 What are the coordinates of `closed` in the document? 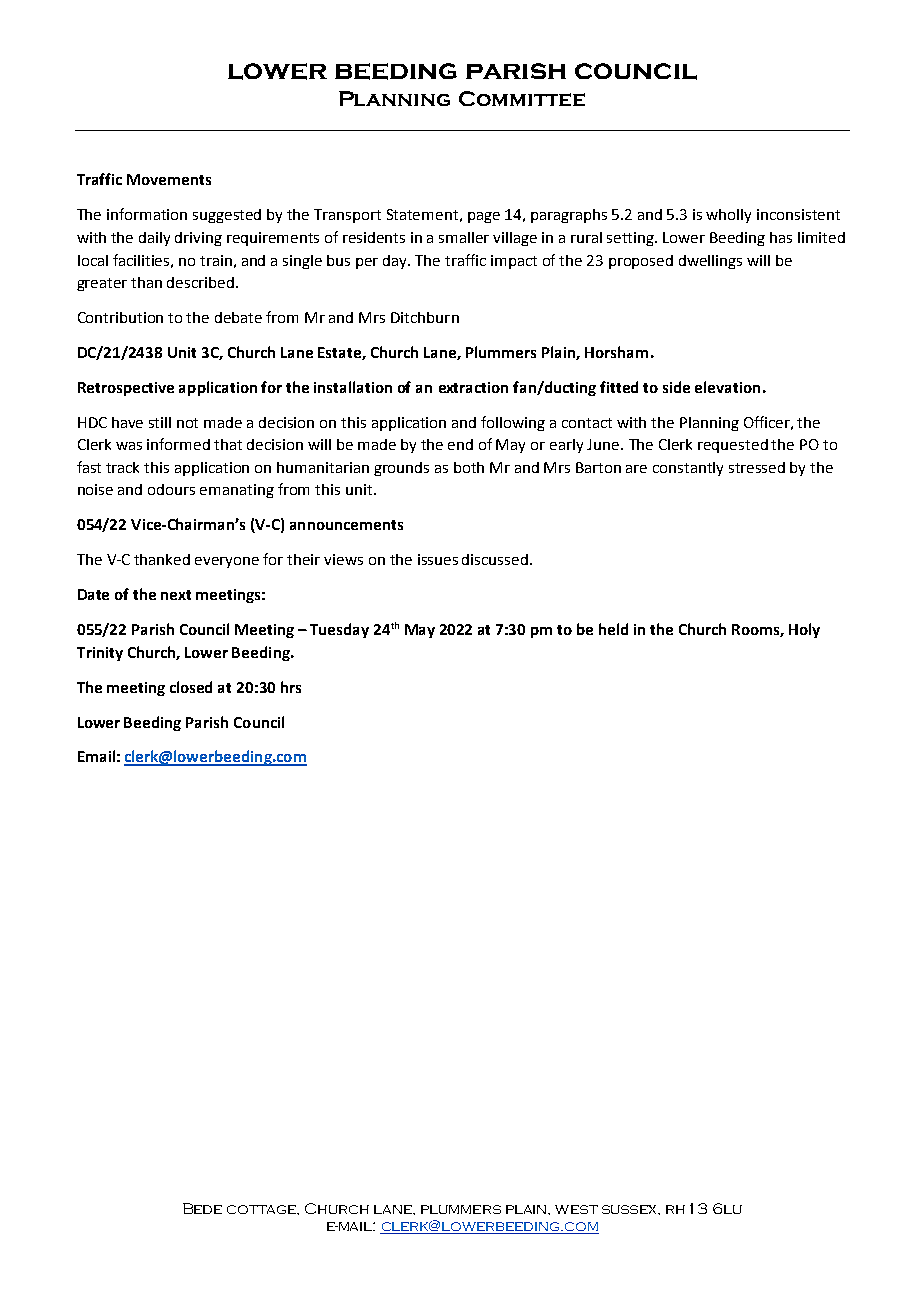 It's located at (191, 687).
